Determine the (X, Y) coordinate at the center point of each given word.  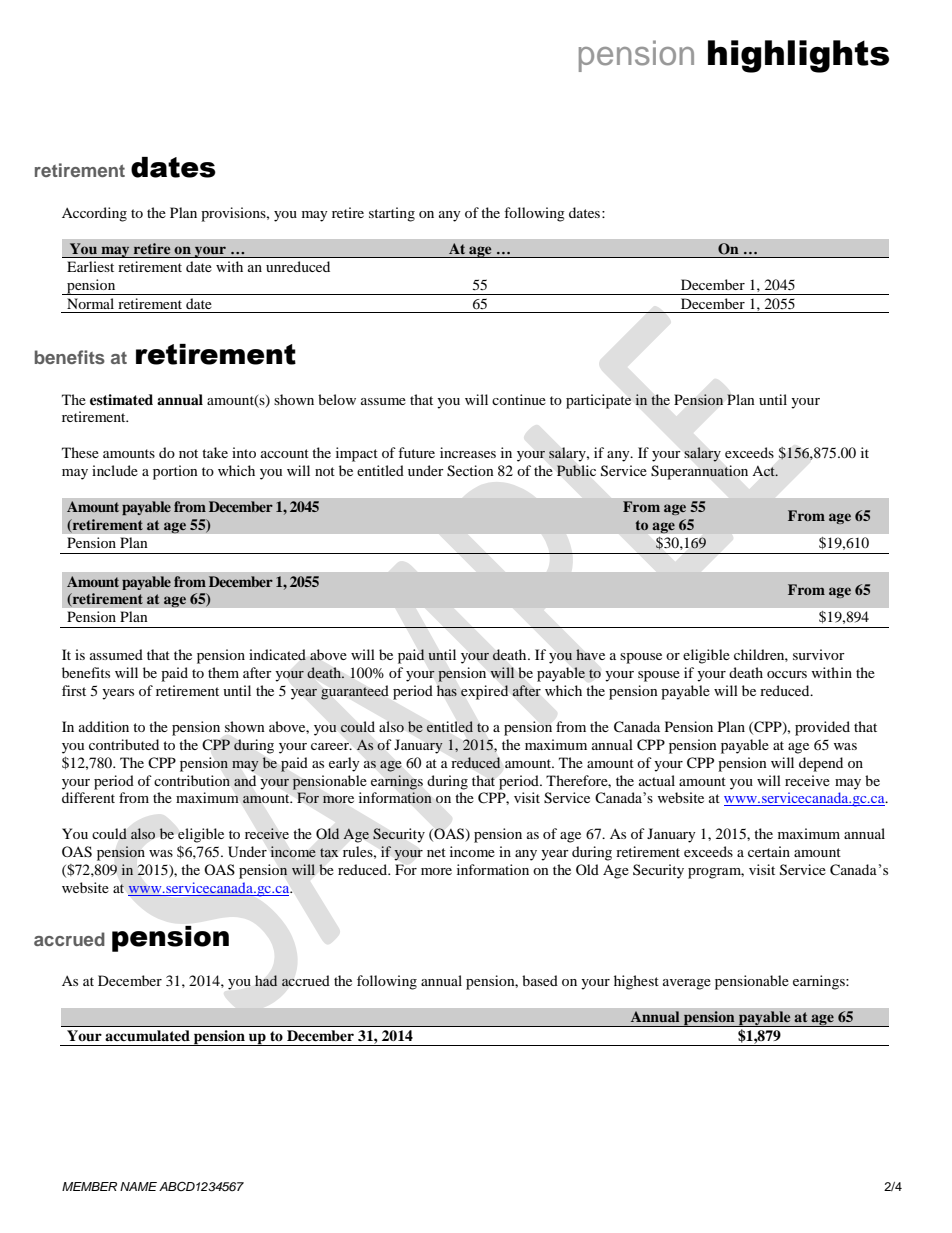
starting (392, 214)
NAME (138, 1186)
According (94, 214)
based (540, 980)
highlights (798, 56)
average (687, 984)
